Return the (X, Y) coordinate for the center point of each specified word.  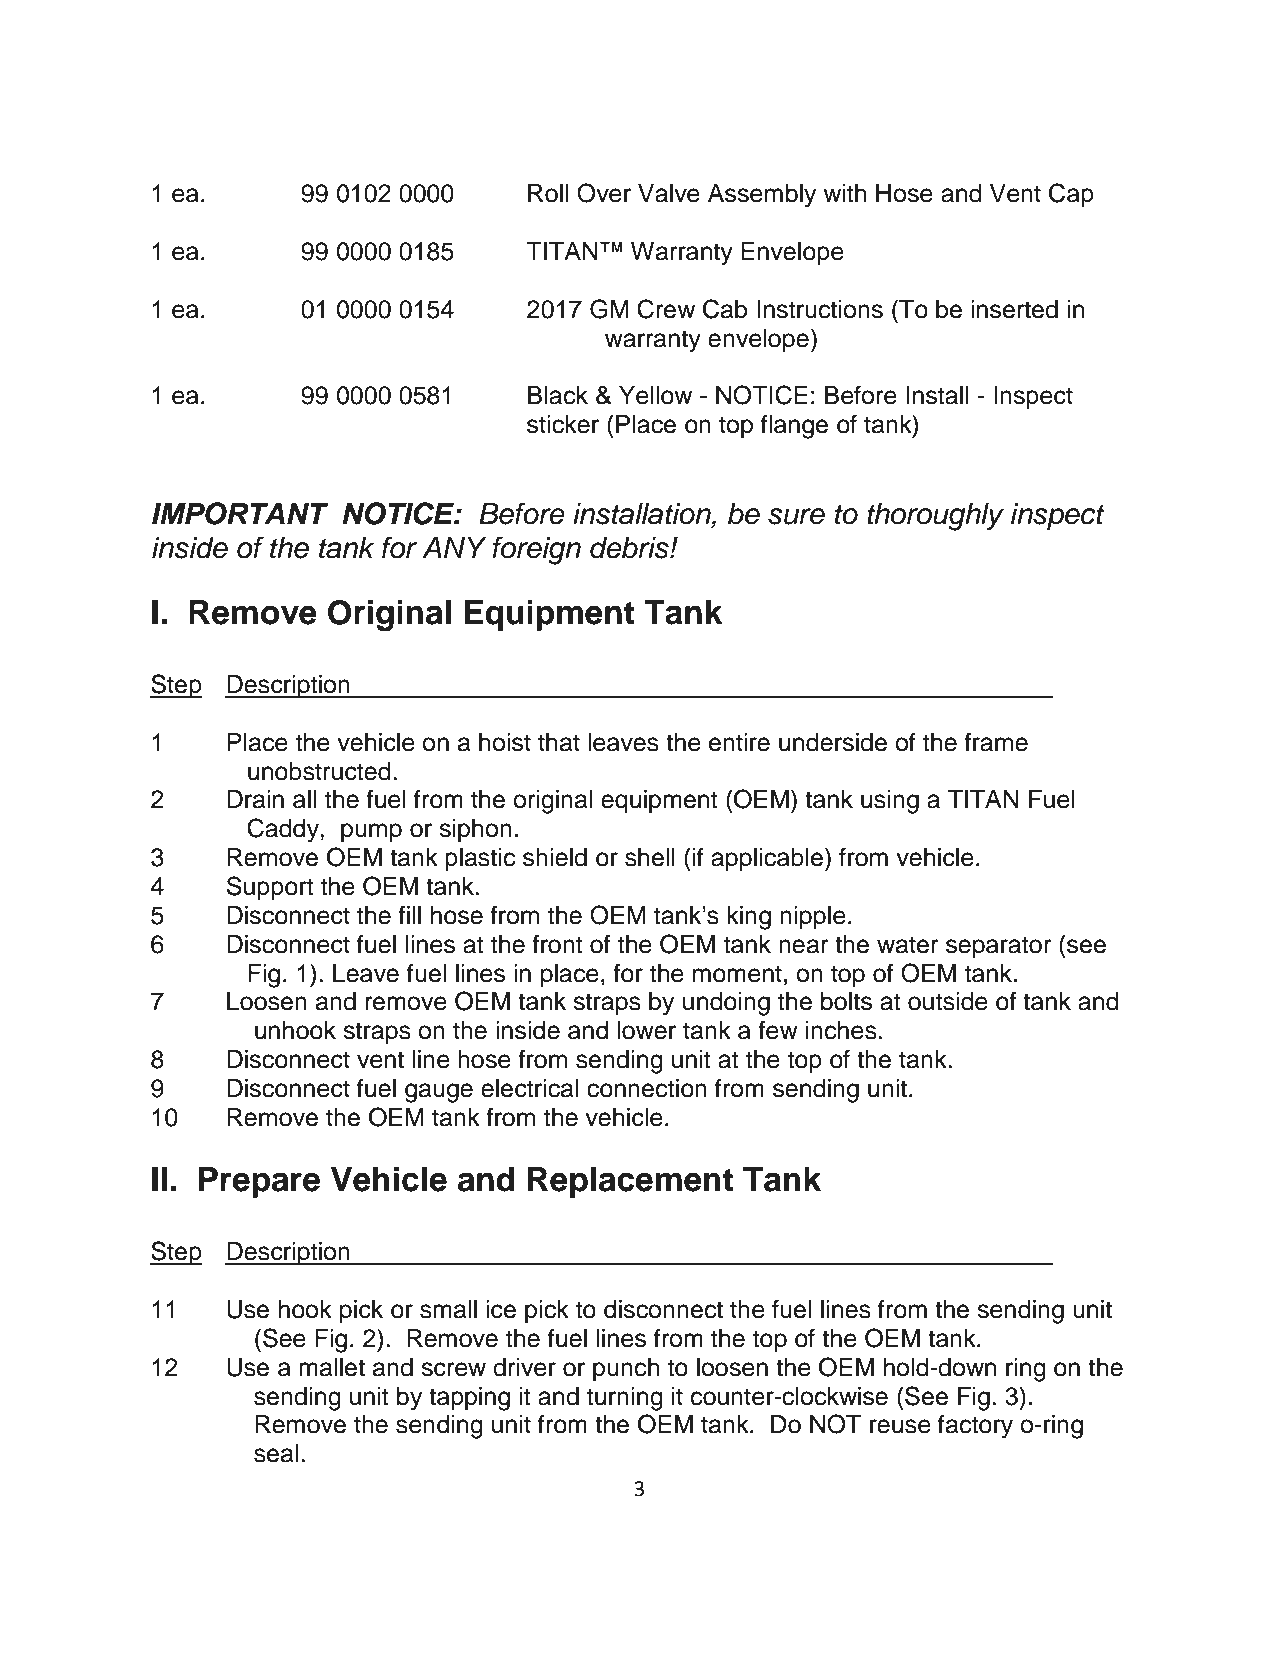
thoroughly (935, 517)
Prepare (259, 1182)
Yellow (655, 395)
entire (739, 742)
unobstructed (319, 771)
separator (999, 947)
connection (647, 1088)
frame (996, 742)
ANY (454, 547)
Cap (1071, 195)
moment (737, 974)
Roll (548, 193)
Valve (669, 193)
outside (948, 1001)
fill (409, 914)
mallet (332, 1367)
